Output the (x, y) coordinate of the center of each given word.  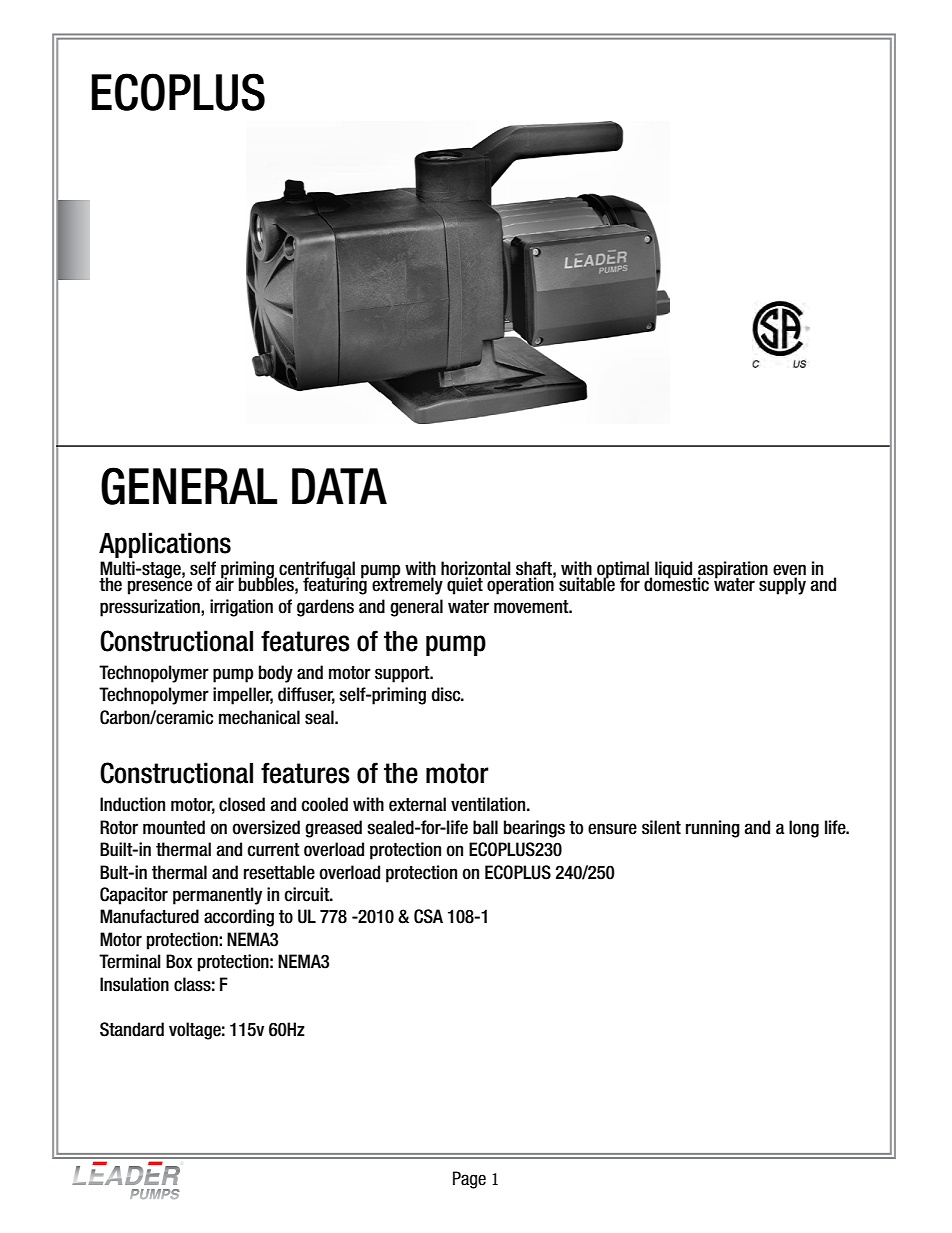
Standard (132, 1029)
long (804, 829)
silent (661, 827)
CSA (428, 916)
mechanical (259, 717)
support (403, 674)
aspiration (733, 570)
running (713, 829)
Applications (165, 545)
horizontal (476, 568)
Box (179, 961)
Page (469, 1180)
